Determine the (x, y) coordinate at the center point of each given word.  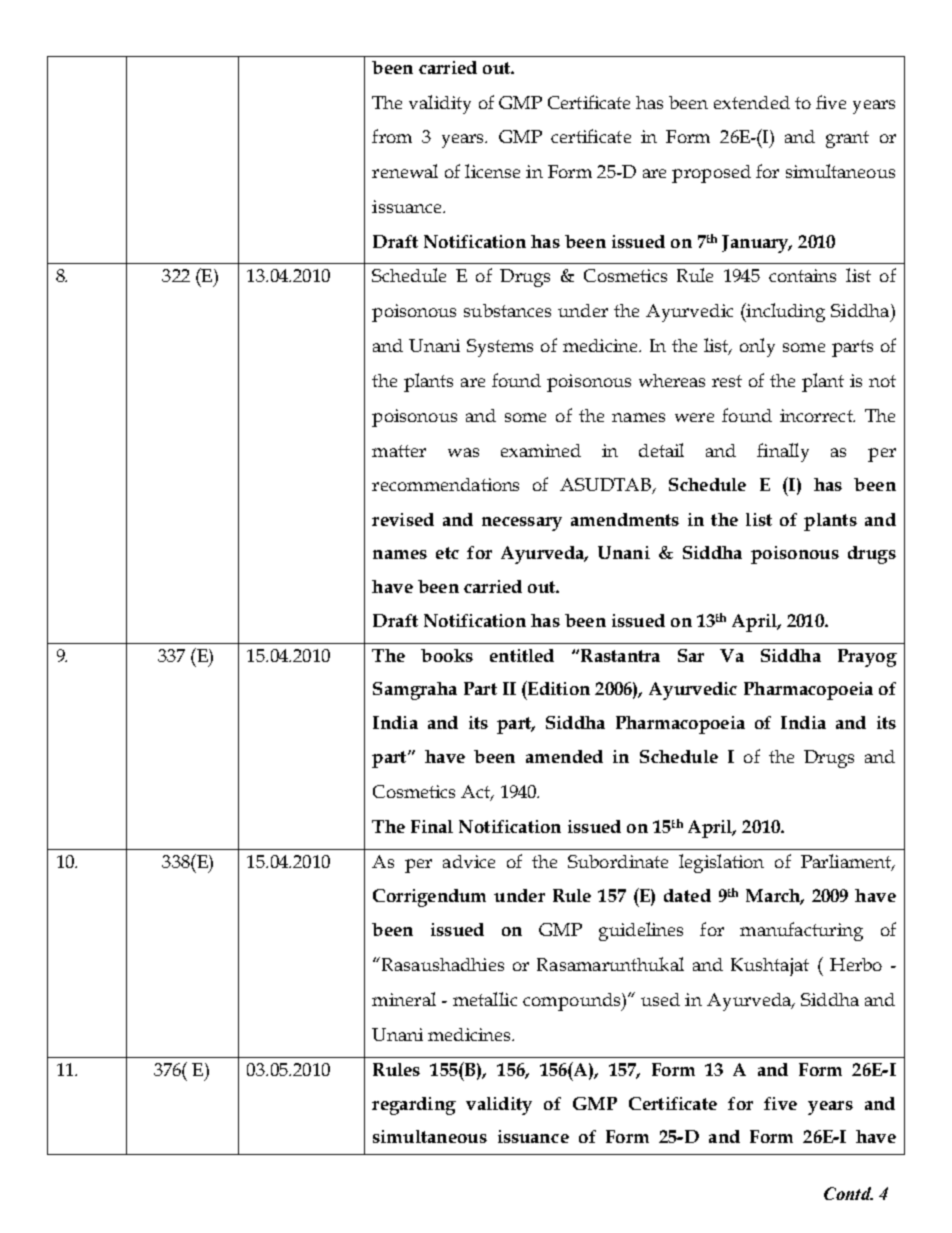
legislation (721, 863)
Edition (558, 688)
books (447, 655)
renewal (405, 171)
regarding (414, 1106)
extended (752, 102)
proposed (711, 174)
